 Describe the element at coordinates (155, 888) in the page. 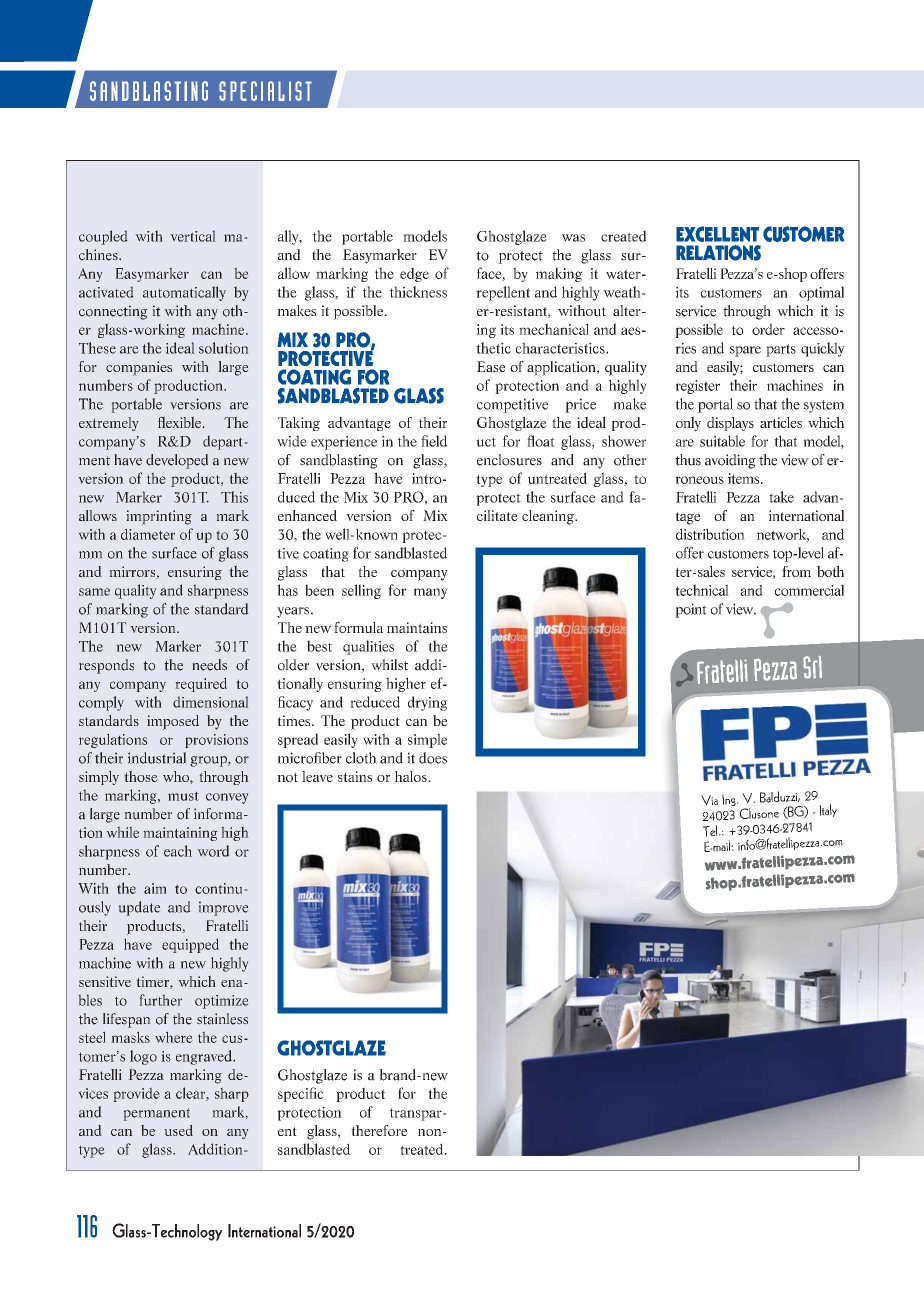

I see `aim` at that location.
